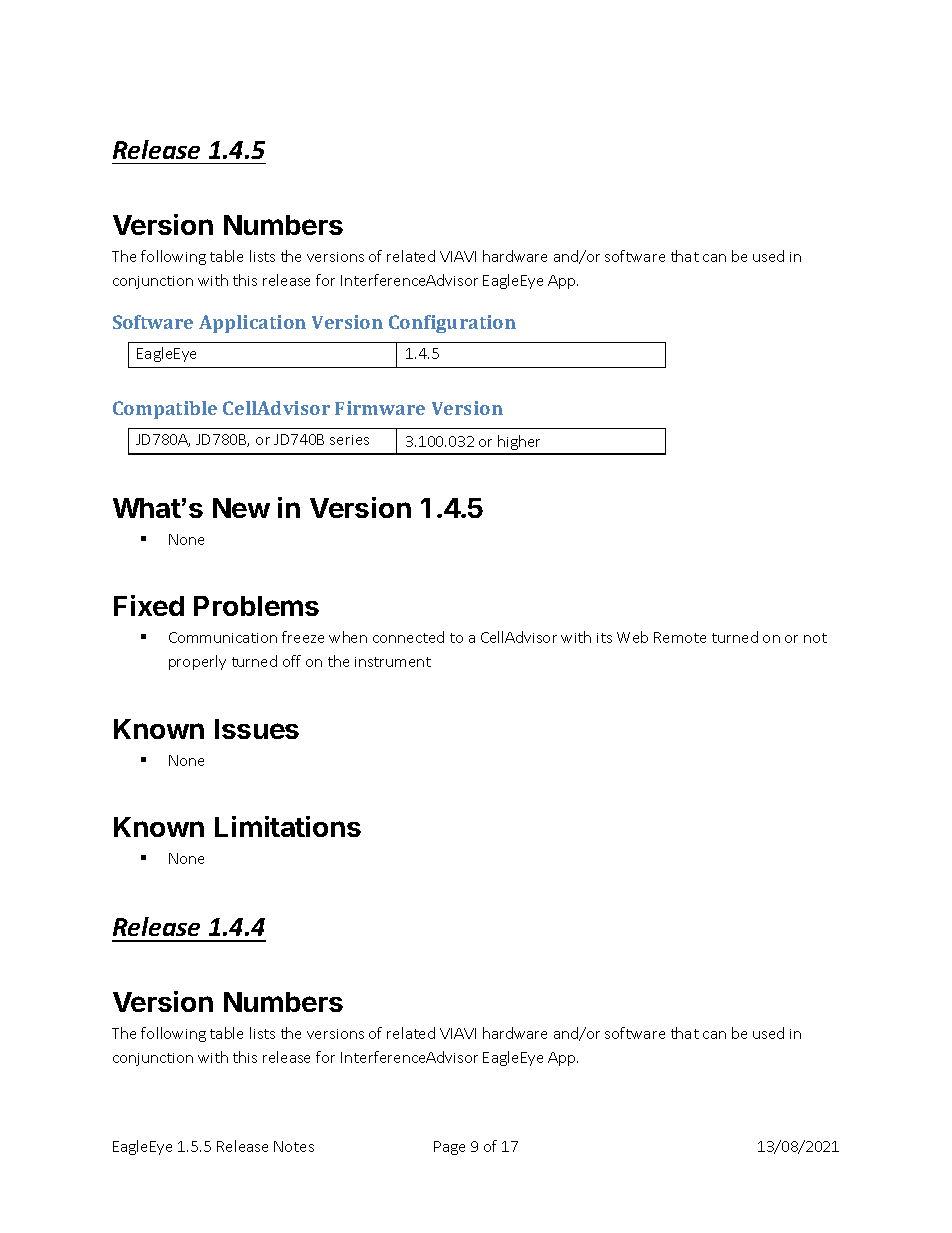 This screenshot has height=1233, width=952. Describe the element at coordinates (252, 324) in the screenshot. I see `Application` at that location.
